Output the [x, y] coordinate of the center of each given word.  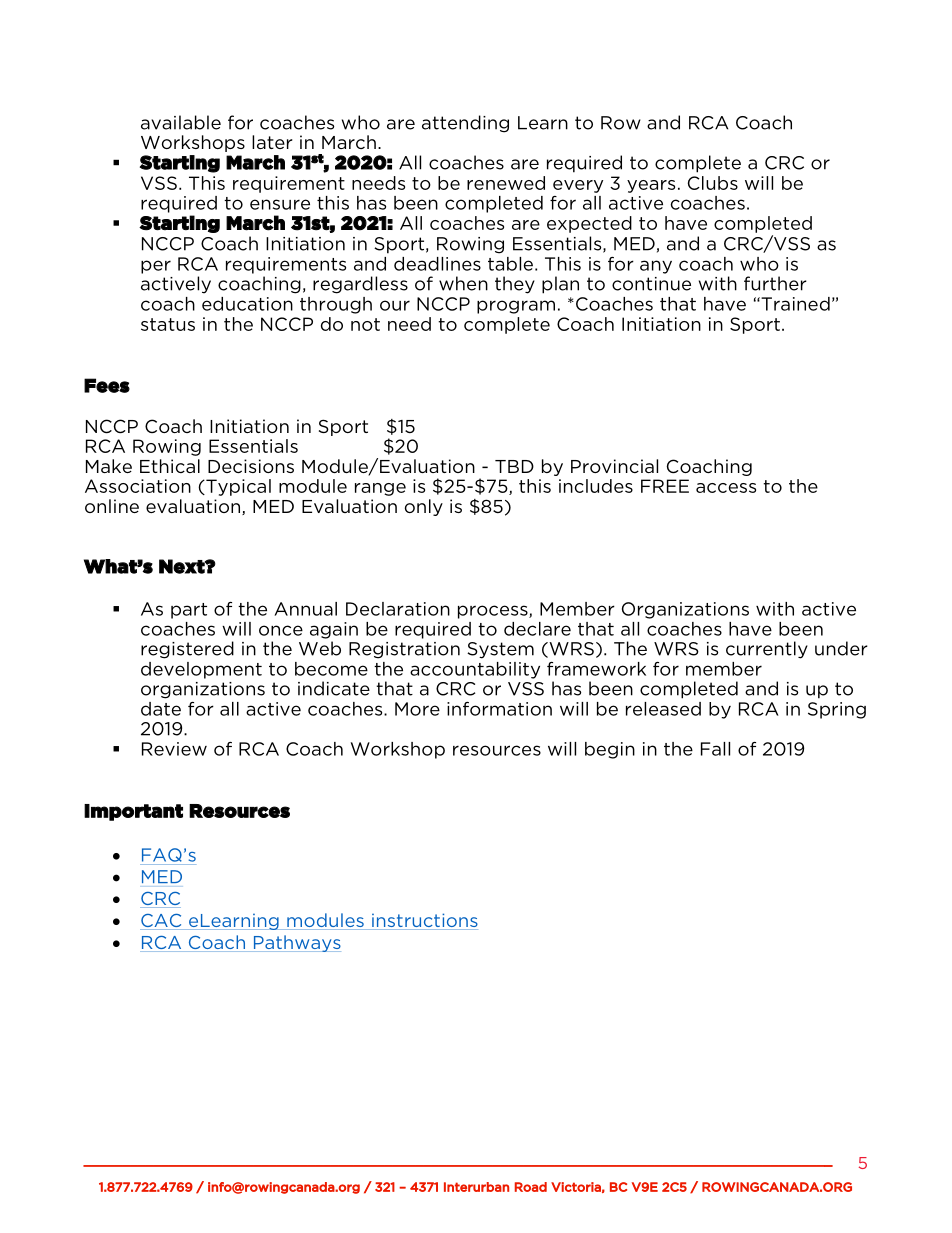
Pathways [296, 943]
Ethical [170, 466]
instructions [424, 921]
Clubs [713, 183]
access [726, 488]
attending [465, 124]
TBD [514, 466]
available [181, 122]
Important [133, 812]
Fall [715, 749]
